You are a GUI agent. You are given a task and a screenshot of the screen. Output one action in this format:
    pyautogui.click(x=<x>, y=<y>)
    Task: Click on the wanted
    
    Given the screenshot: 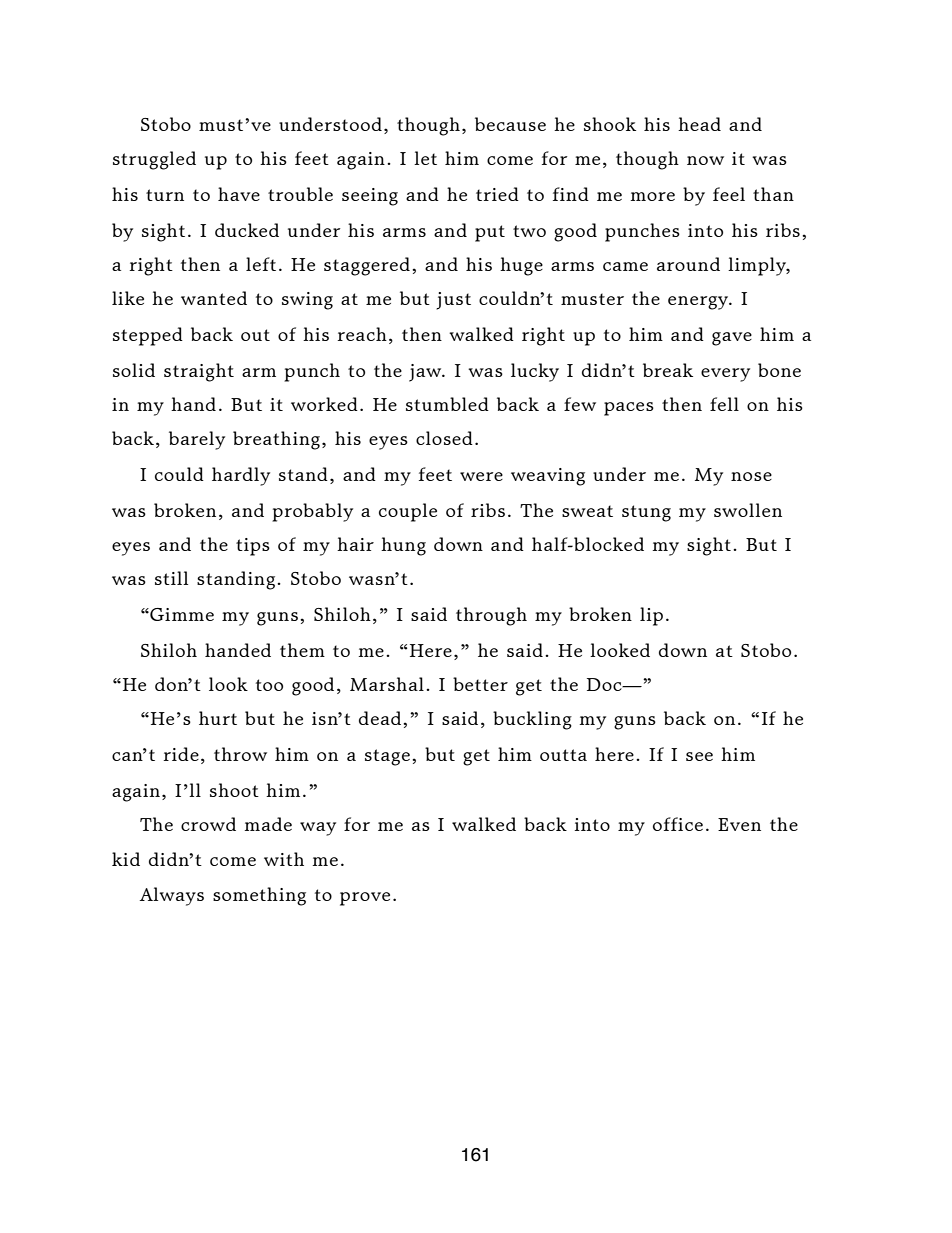 What is the action you would take?
    pyautogui.click(x=214, y=298)
